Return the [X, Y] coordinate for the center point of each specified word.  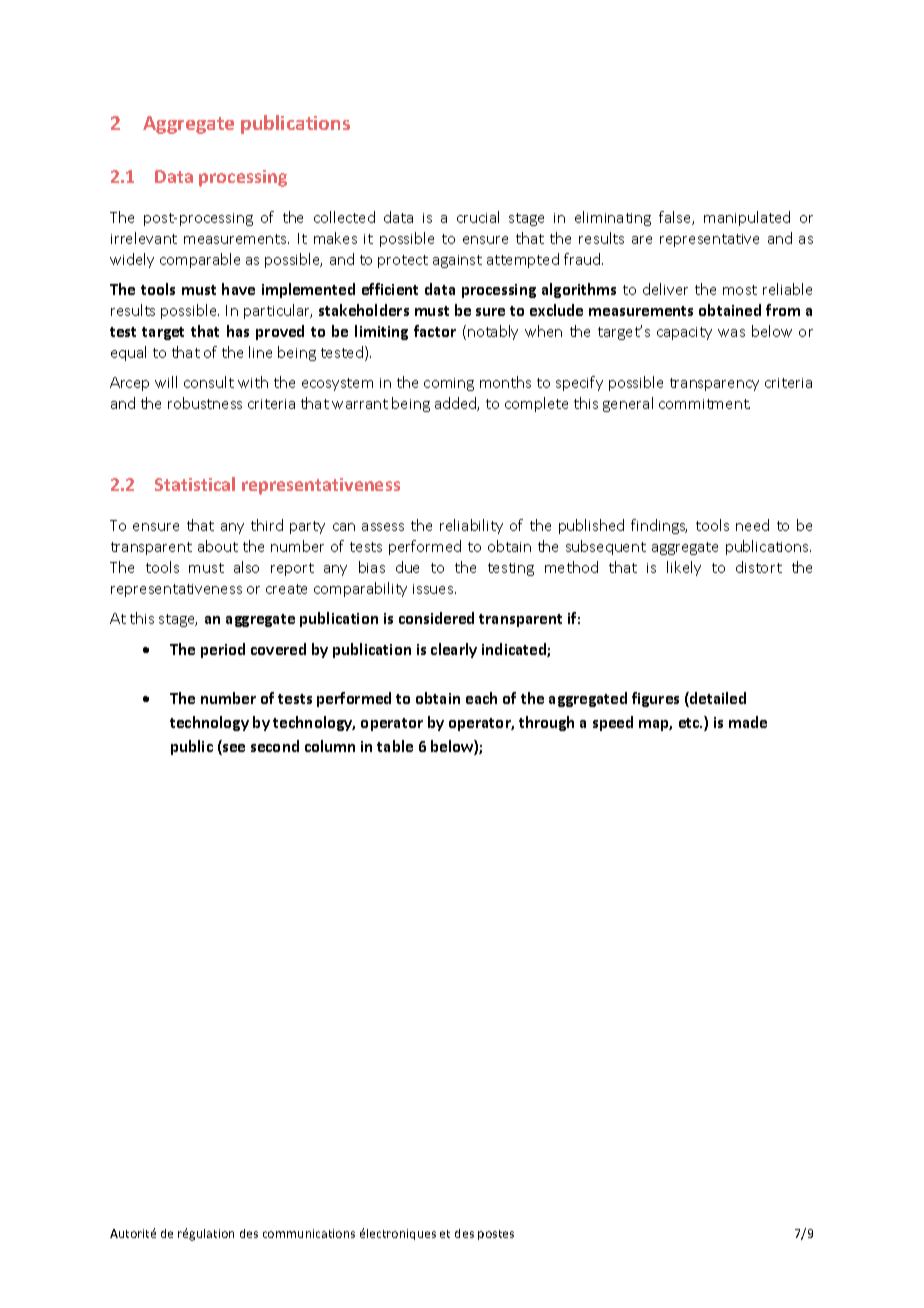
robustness [205, 403]
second [275, 746]
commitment [704, 404]
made [748, 722]
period [223, 650]
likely [684, 568]
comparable [200, 260]
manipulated [747, 218]
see [233, 749]
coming [449, 384]
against [457, 261]
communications [309, 1233]
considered [436, 618]
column [330, 746]
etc [690, 723]
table [395, 746]
